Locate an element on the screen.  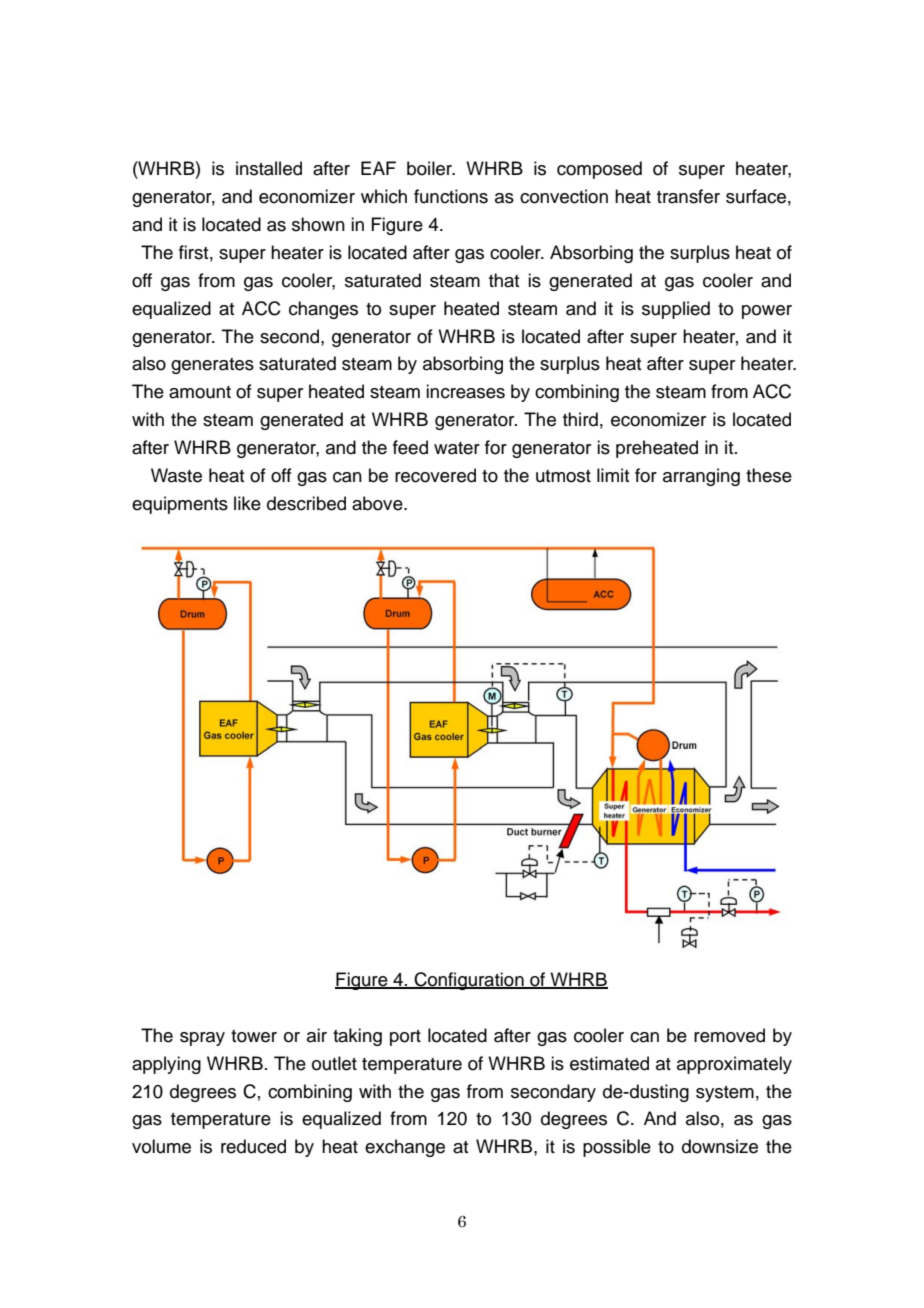
transfer is located at coordinates (688, 196).
